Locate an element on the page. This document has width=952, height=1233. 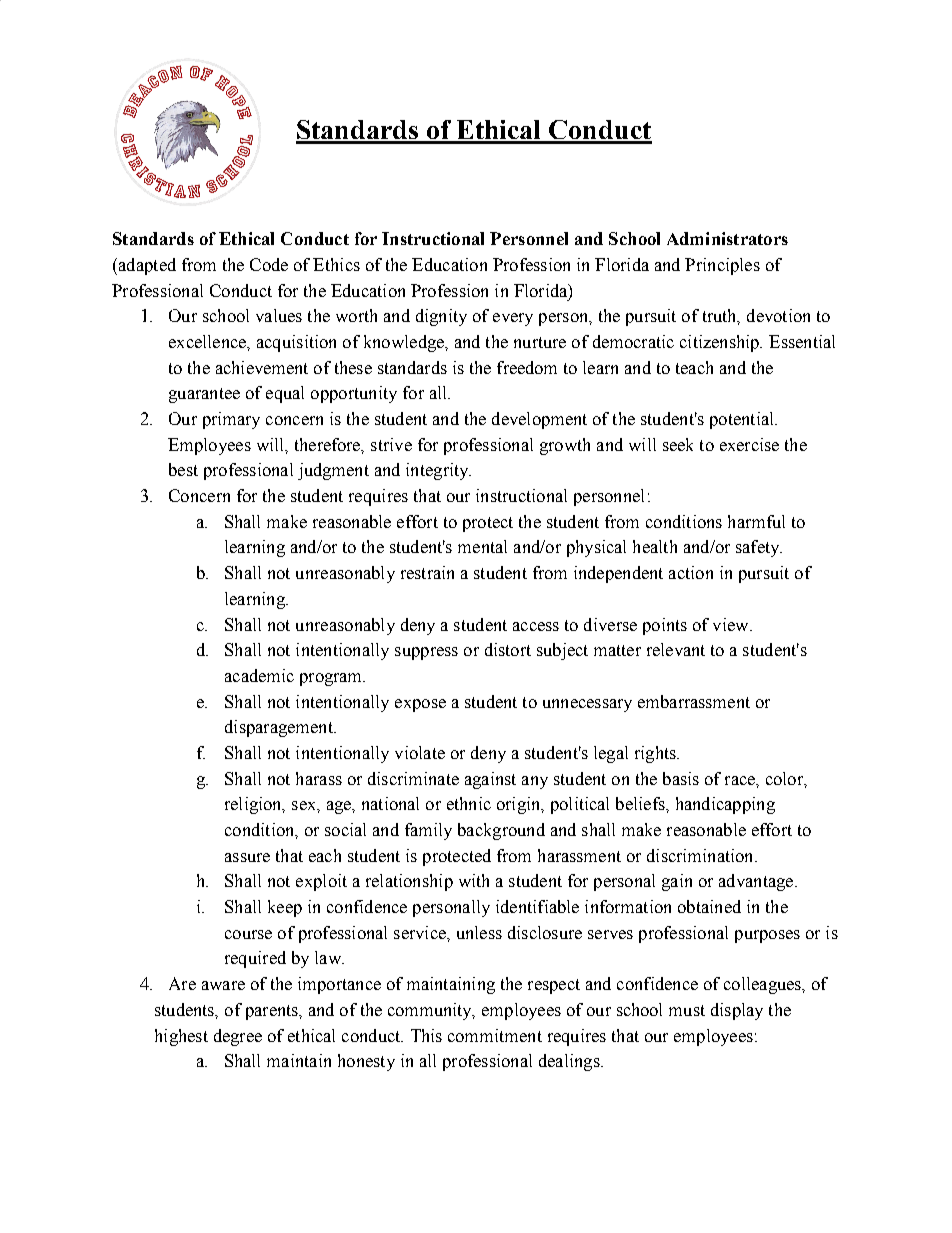
development is located at coordinates (539, 420).
